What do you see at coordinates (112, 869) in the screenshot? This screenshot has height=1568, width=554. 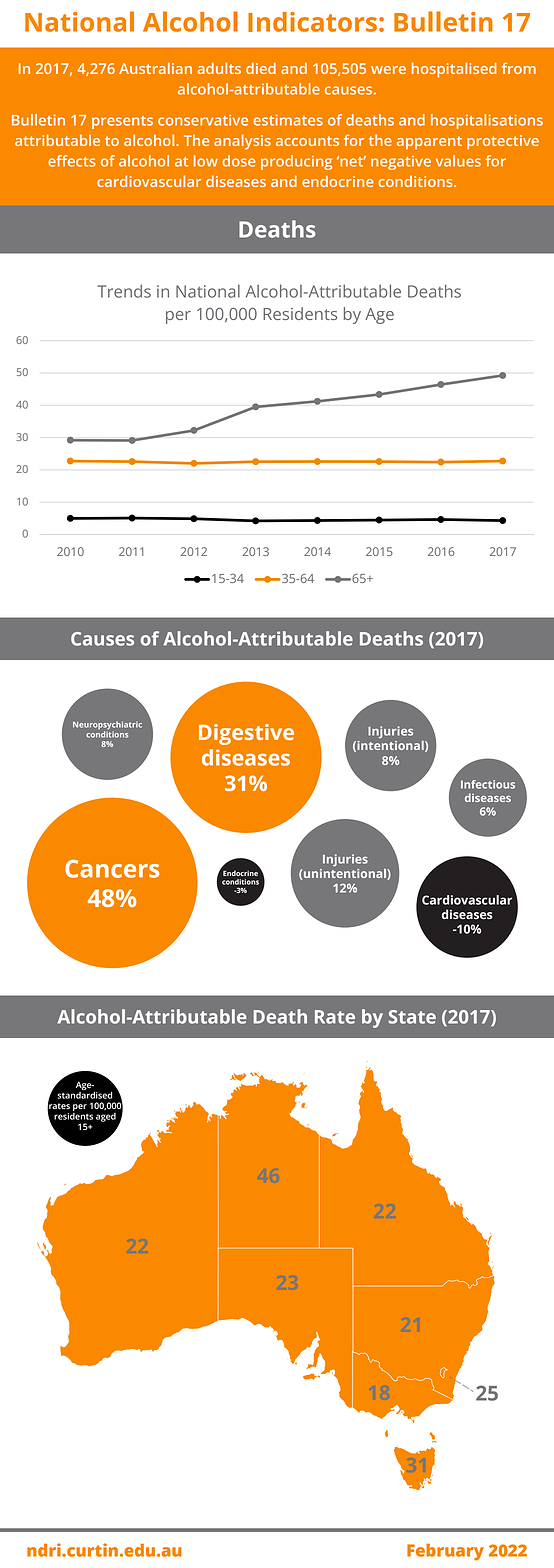 I see `Cancers` at bounding box center [112, 869].
